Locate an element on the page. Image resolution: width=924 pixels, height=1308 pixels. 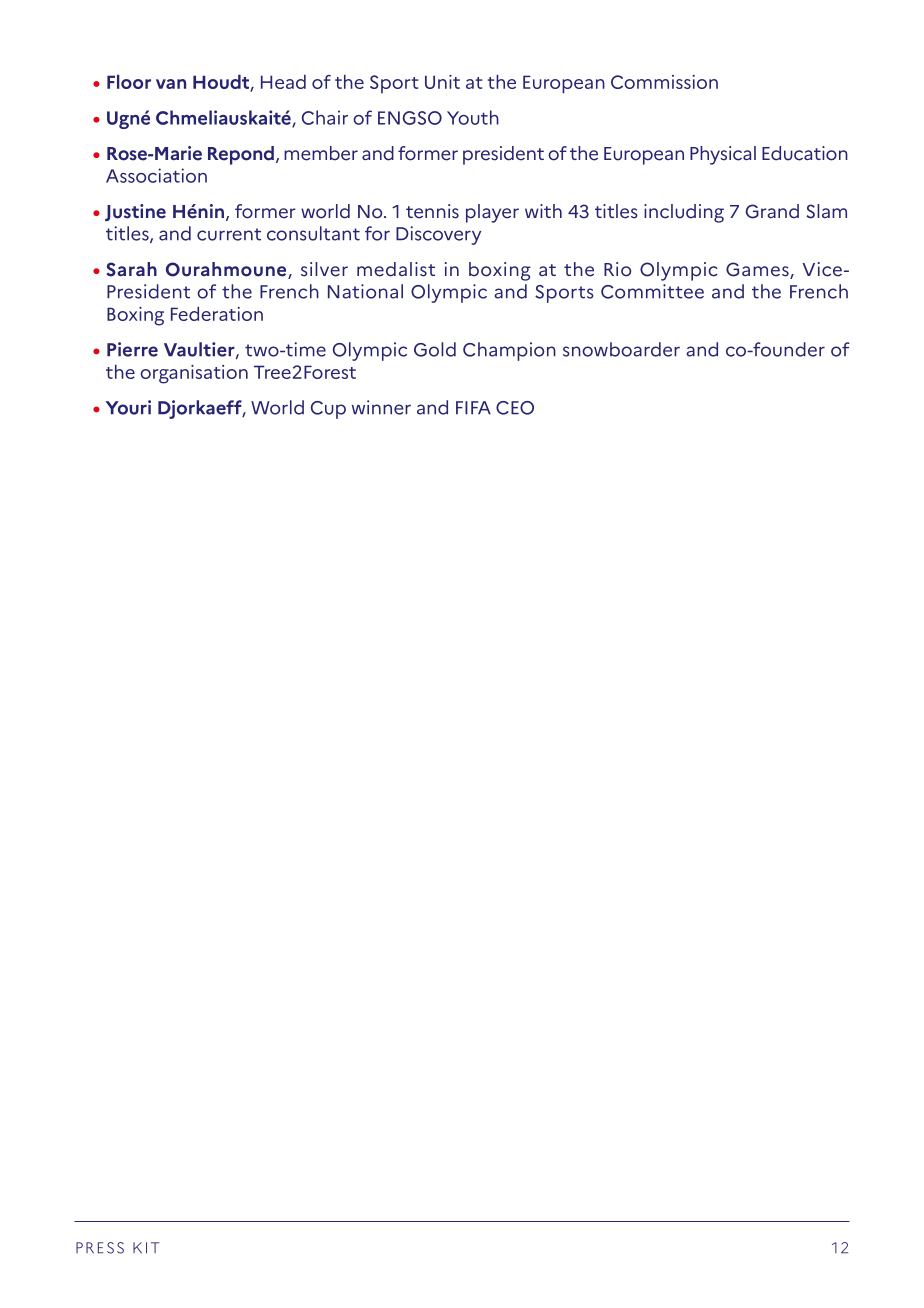
snowboarder is located at coordinates (621, 349).
